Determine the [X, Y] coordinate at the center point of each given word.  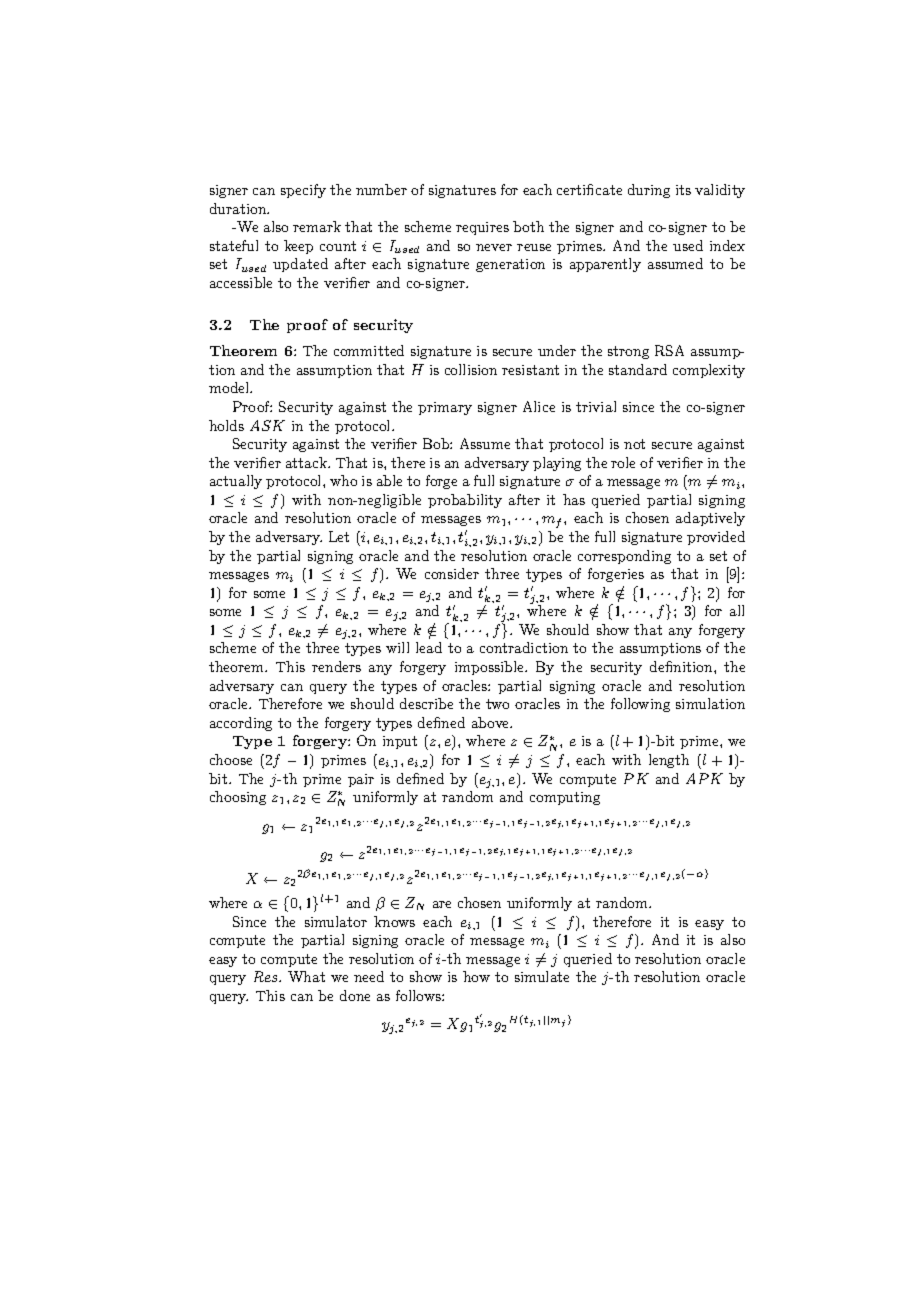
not [634, 444]
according [241, 724]
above [492, 722]
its [683, 190]
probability [465, 501]
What [306, 976]
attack [307, 462]
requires [482, 228]
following [640, 705]
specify [303, 191]
